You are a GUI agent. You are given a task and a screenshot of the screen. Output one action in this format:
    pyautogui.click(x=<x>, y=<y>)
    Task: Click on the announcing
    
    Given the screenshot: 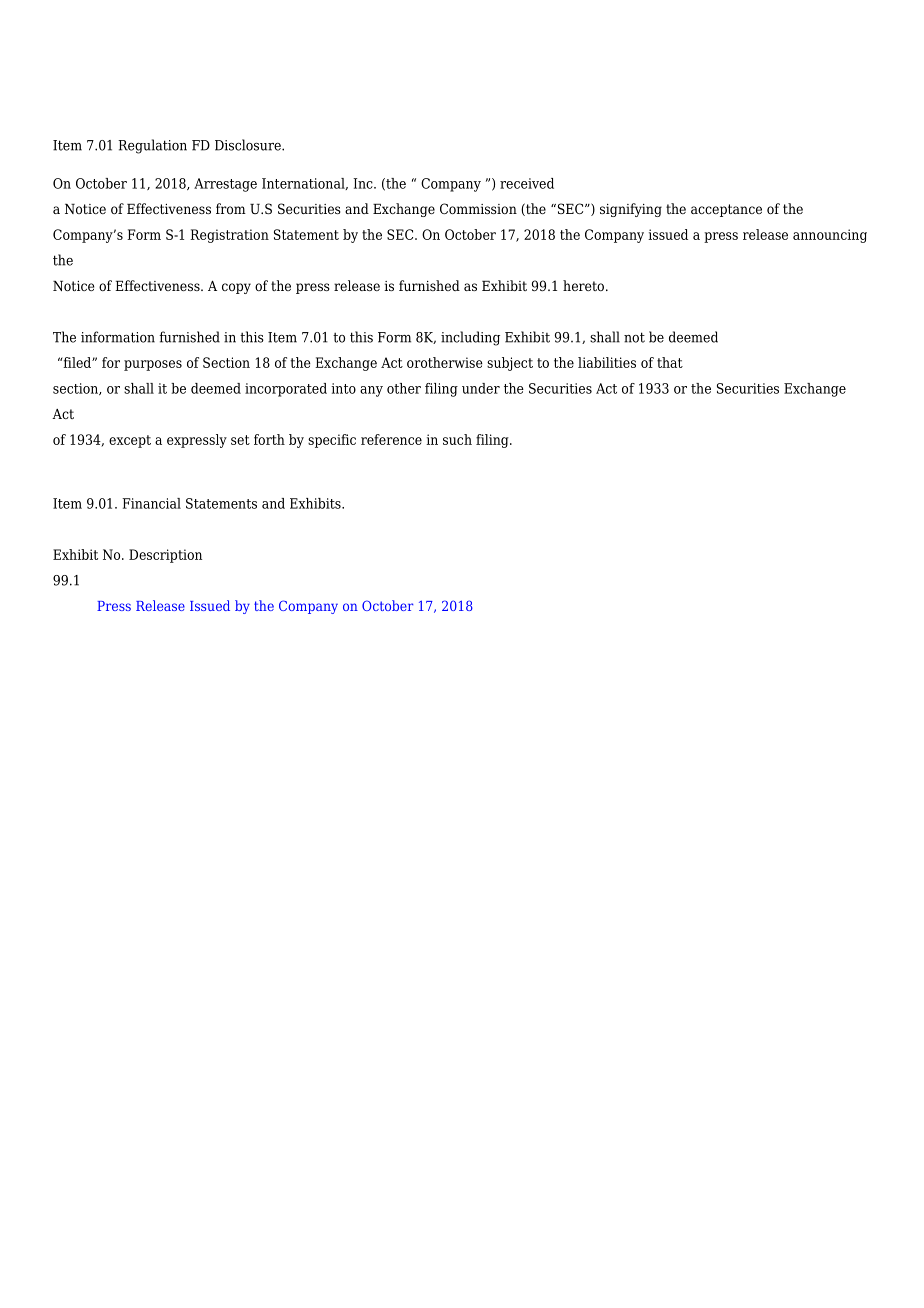 What is the action you would take?
    pyautogui.click(x=830, y=236)
